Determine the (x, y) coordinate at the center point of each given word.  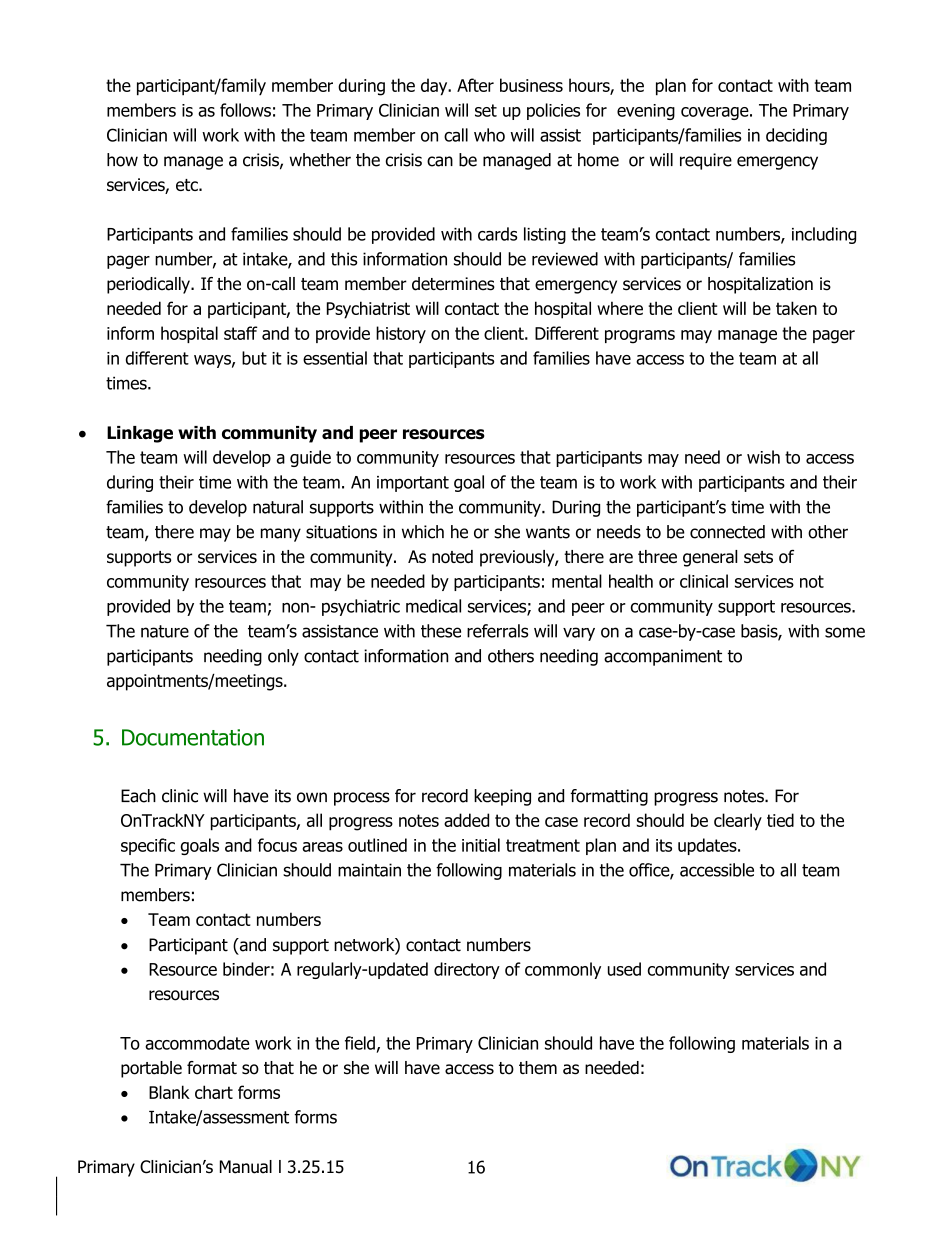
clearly (738, 822)
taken (796, 308)
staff (241, 333)
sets (758, 557)
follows (245, 110)
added (466, 820)
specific (148, 846)
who (489, 135)
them (538, 1068)
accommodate (197, 1043)
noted (452, 556)
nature (165, 631)
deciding (796, 136)
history (401, 334)
